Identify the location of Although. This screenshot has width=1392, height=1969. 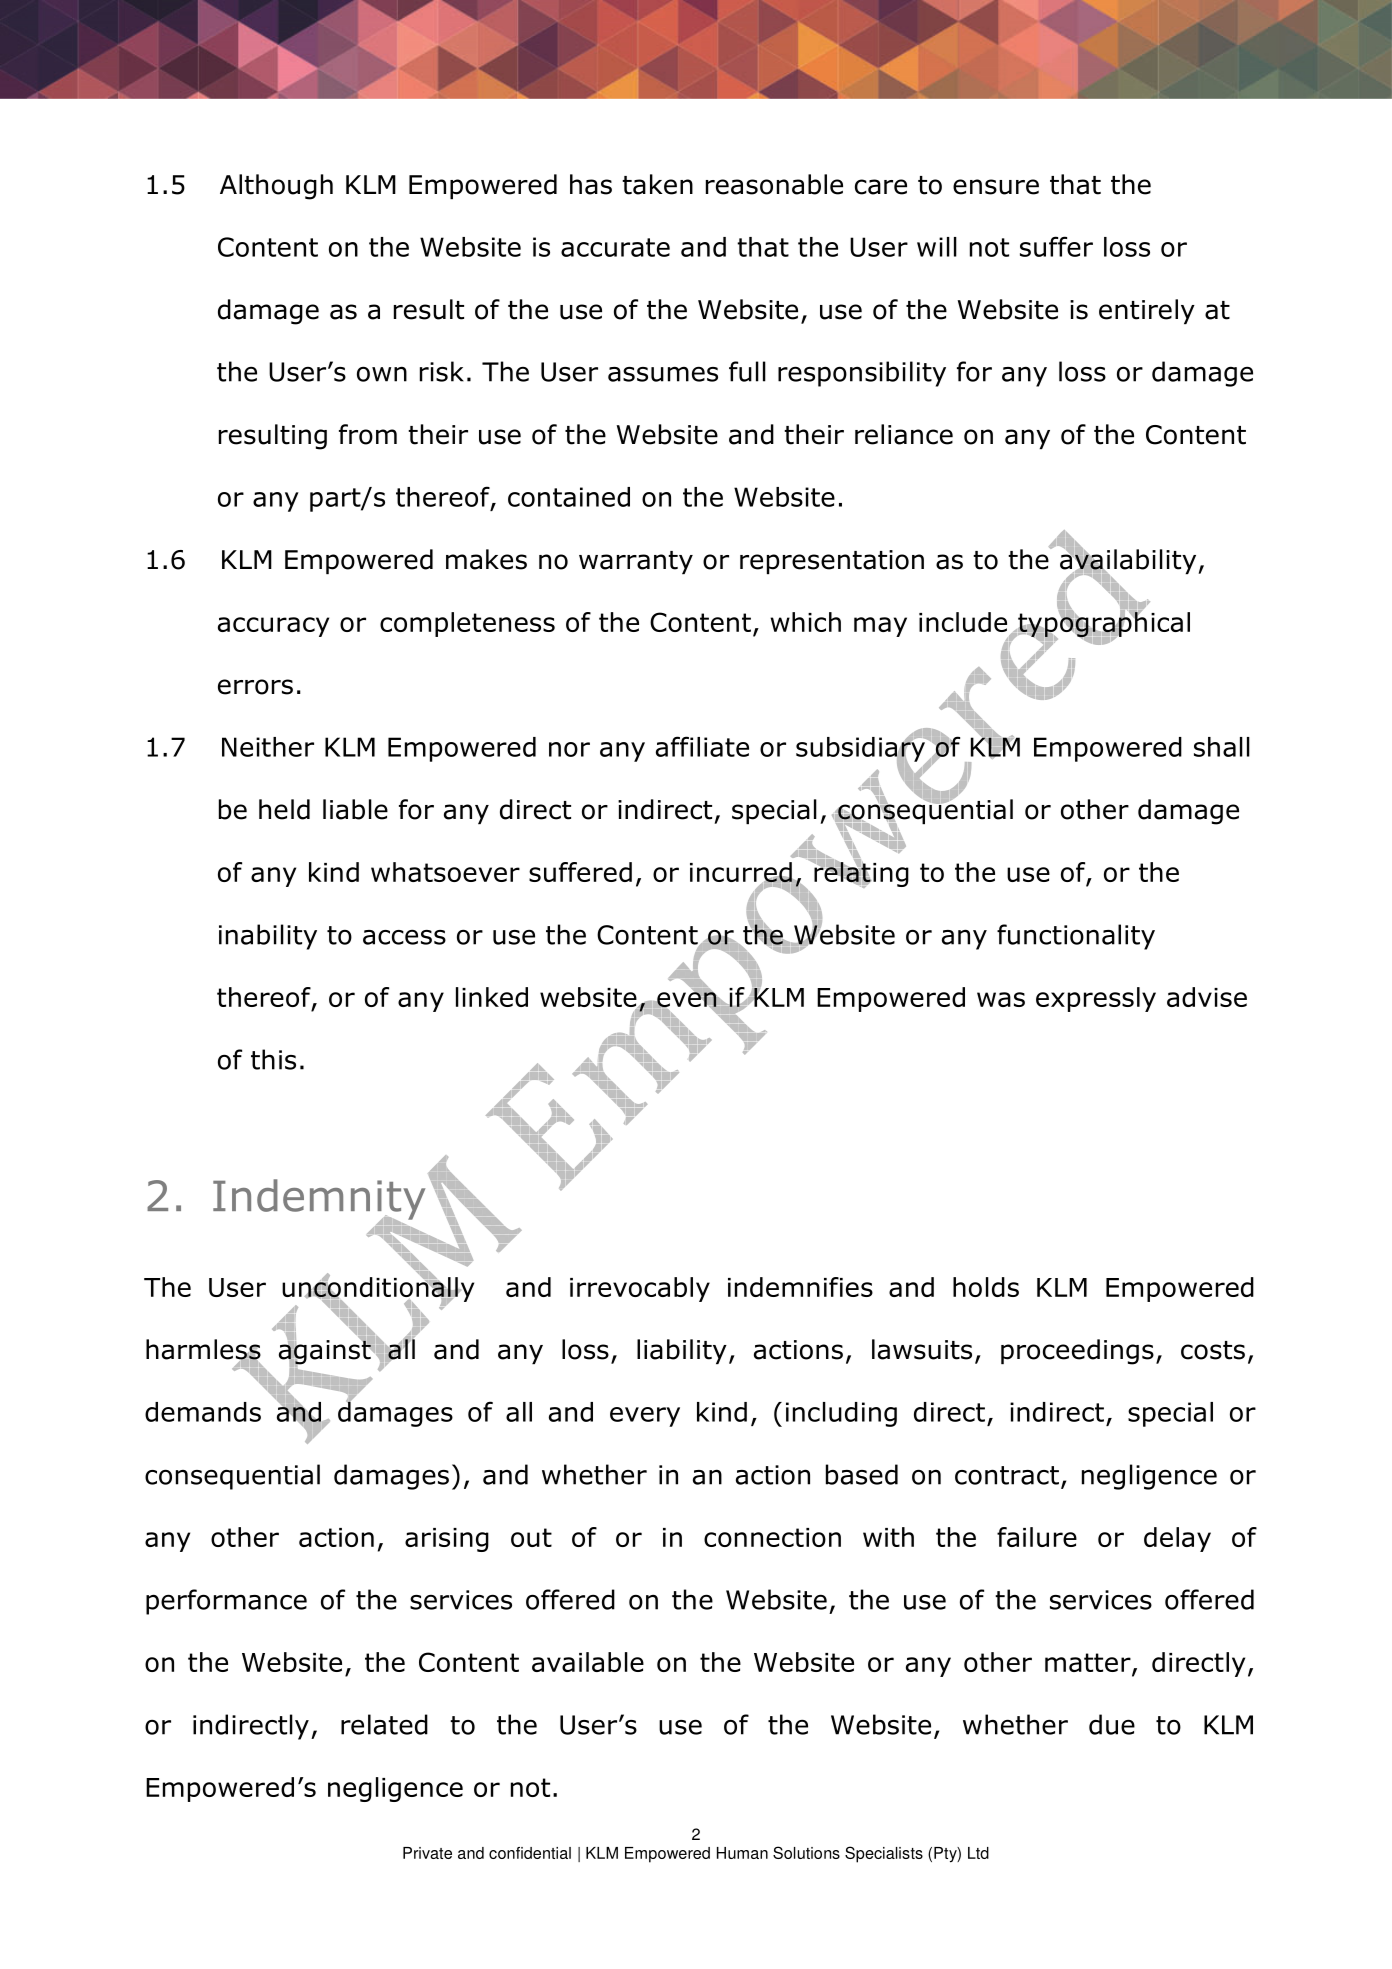
(276, 187).
